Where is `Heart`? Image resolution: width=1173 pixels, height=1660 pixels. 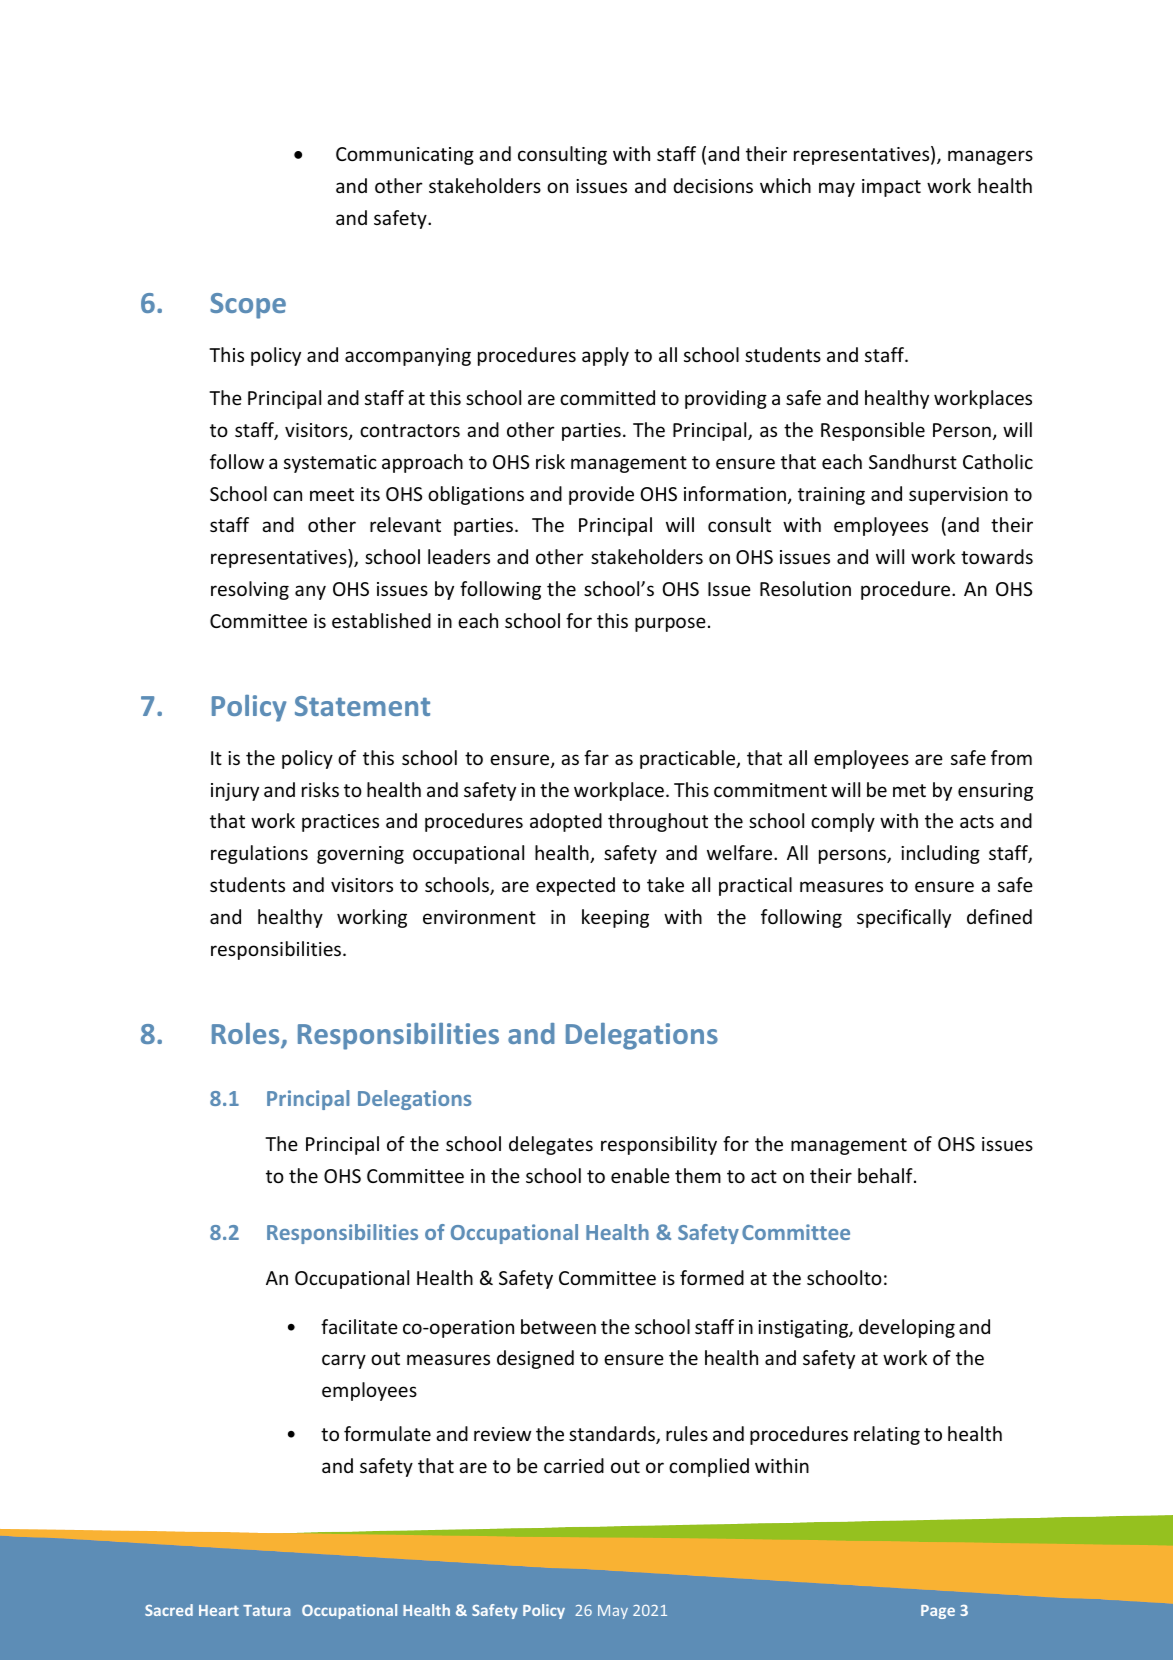 Heart is located at coordinates (219, 1610).
